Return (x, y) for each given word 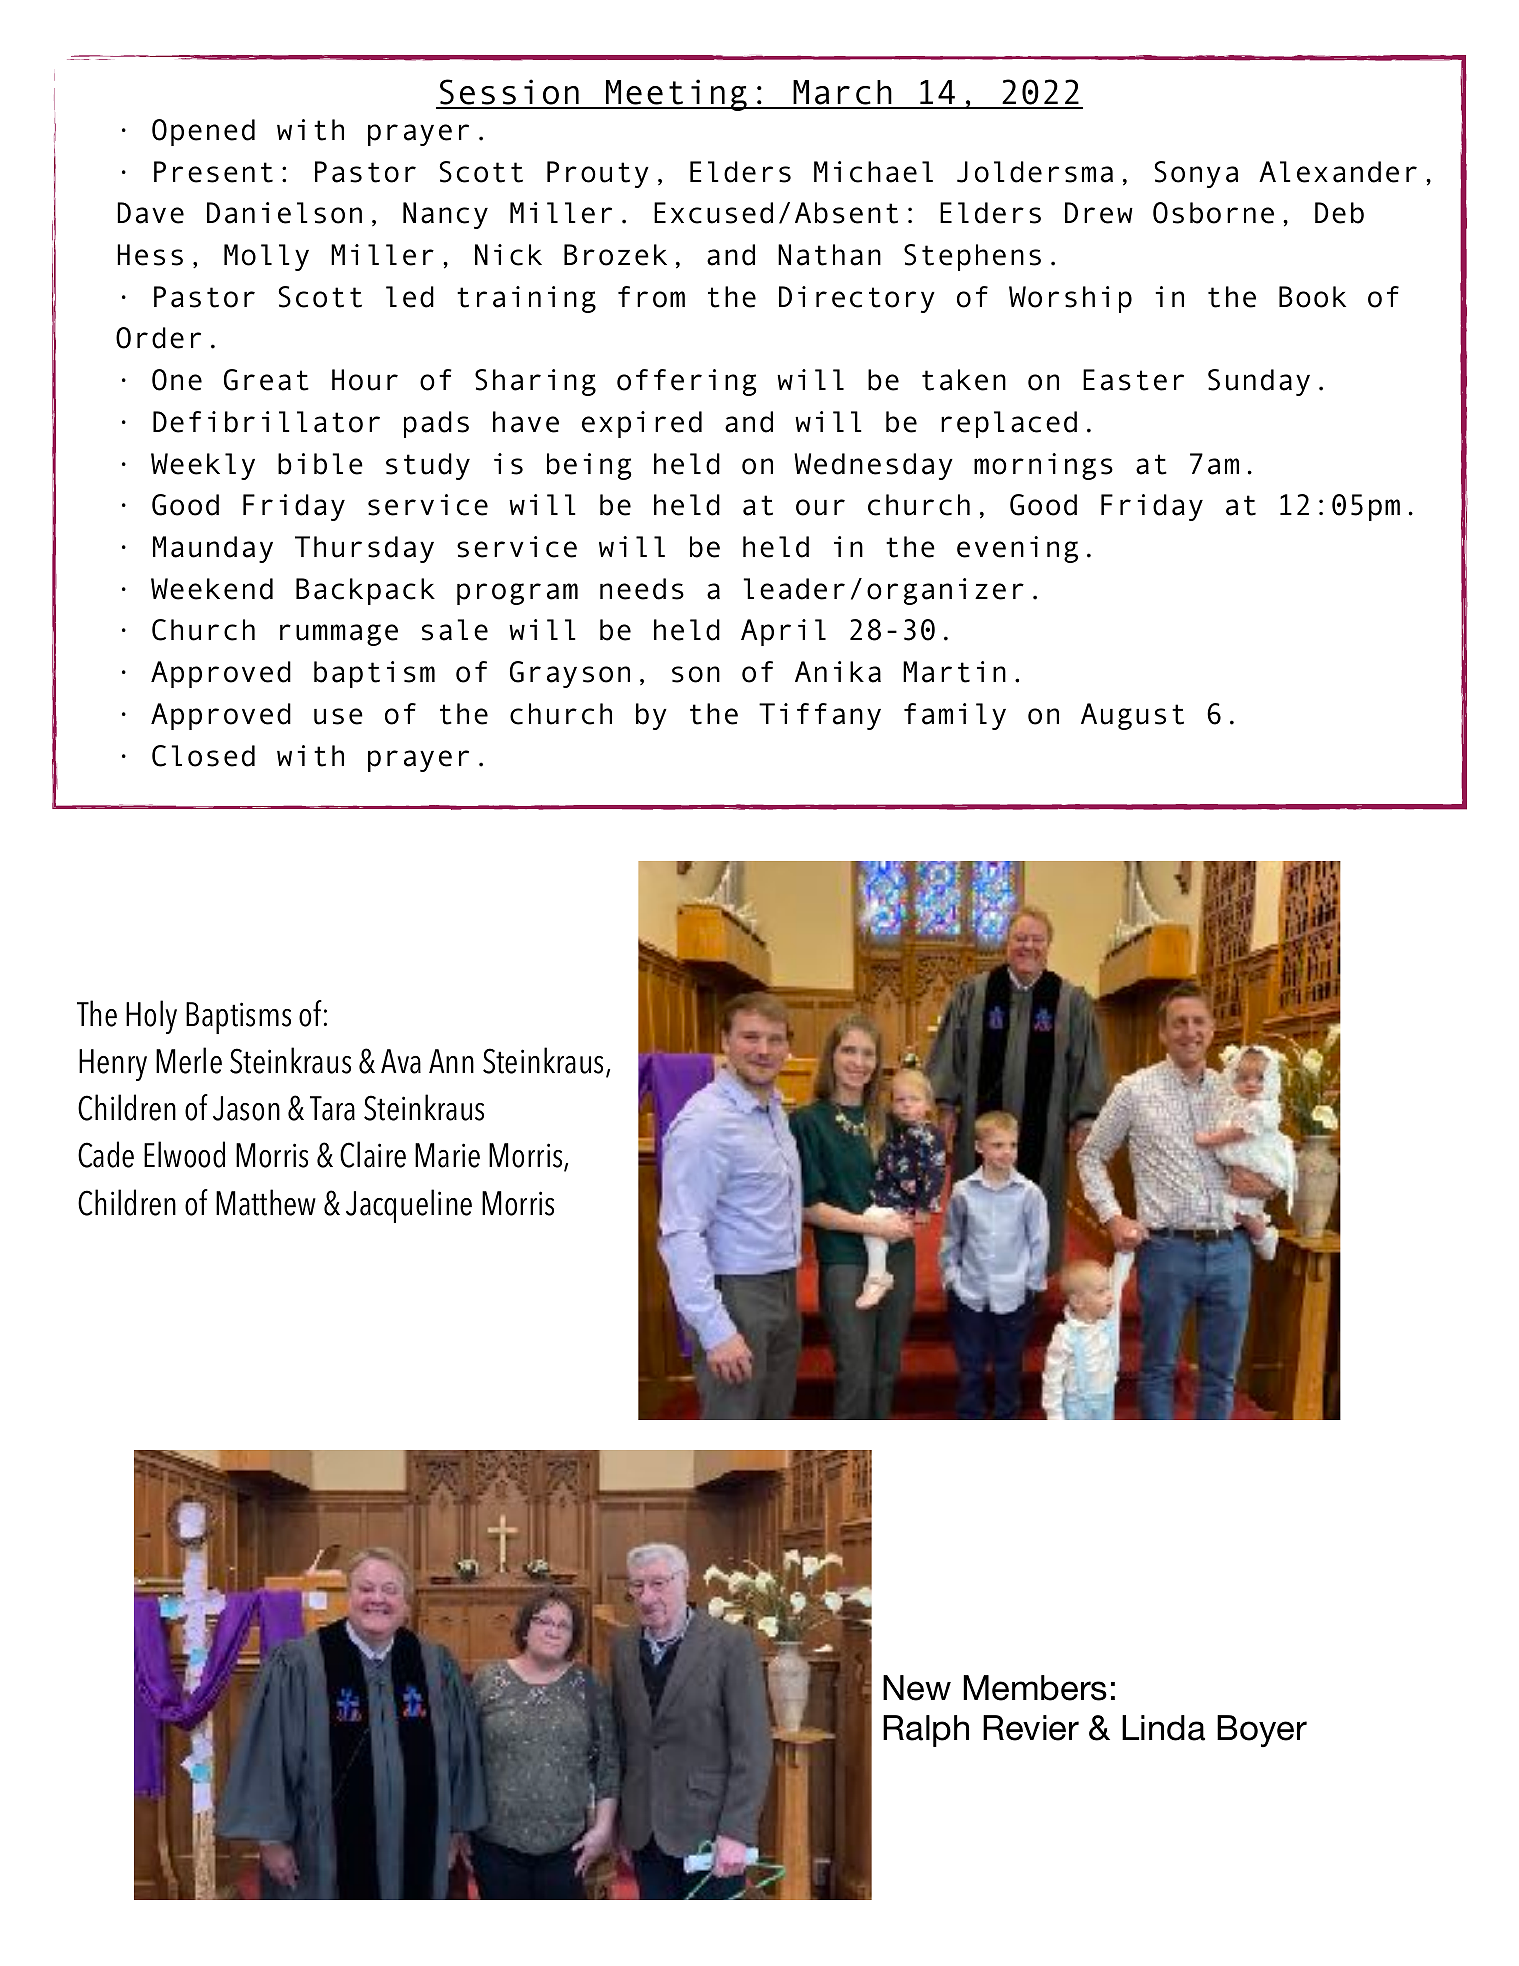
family (955, 716)
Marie (447, 1155)
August (1132, 716)
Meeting (676, 95)
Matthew (266, 1202)
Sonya (1196, 174)
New (917, 1688)
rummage (339, 635)
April (783, 632)
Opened (203, 132)
